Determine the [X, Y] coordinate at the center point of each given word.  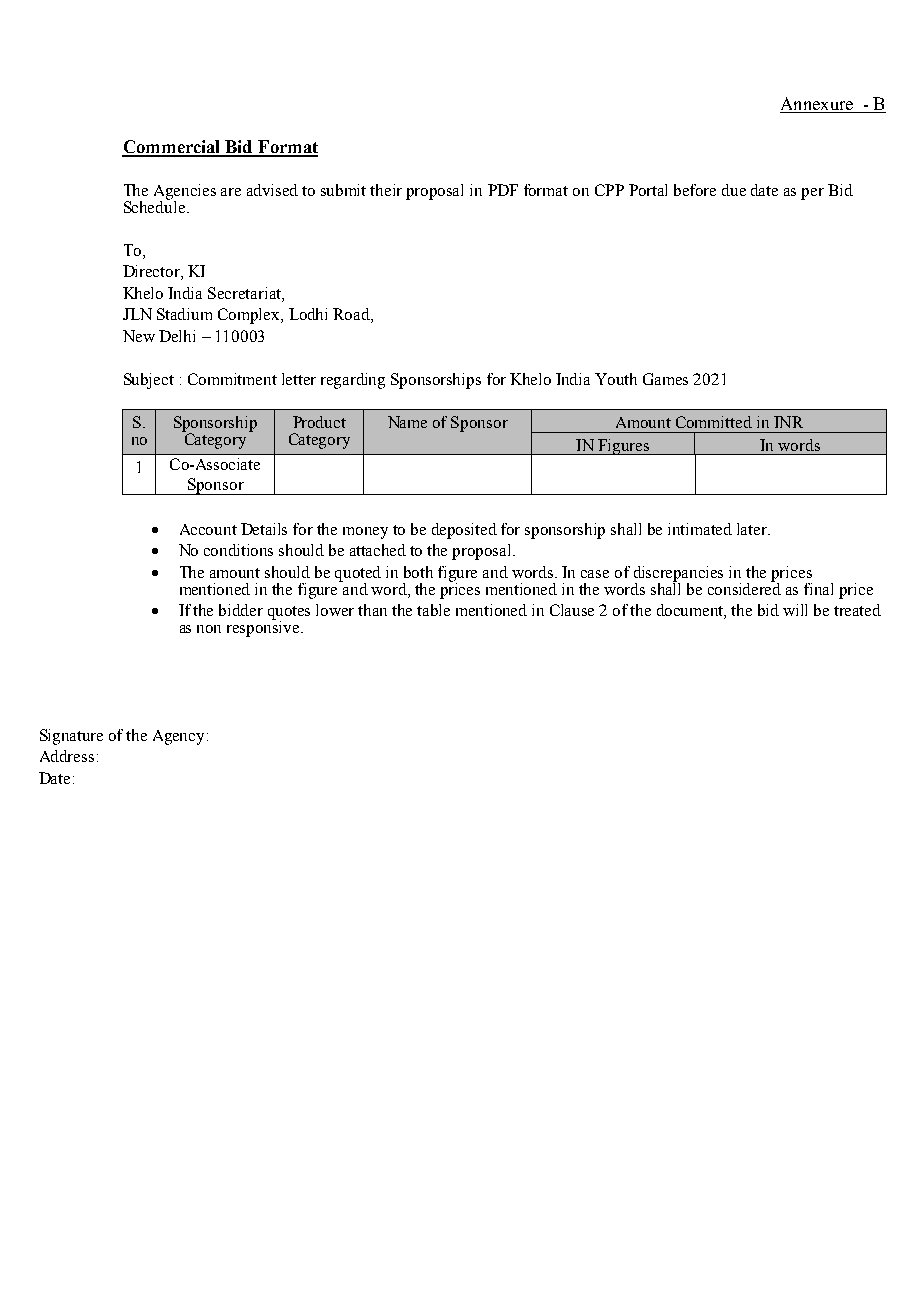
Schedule [156, 205]
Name [407, 422]
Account [208, 529]
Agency [180, 737]
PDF [503, 190]
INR [788, 422]
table [433, 610]
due [734, 190]
